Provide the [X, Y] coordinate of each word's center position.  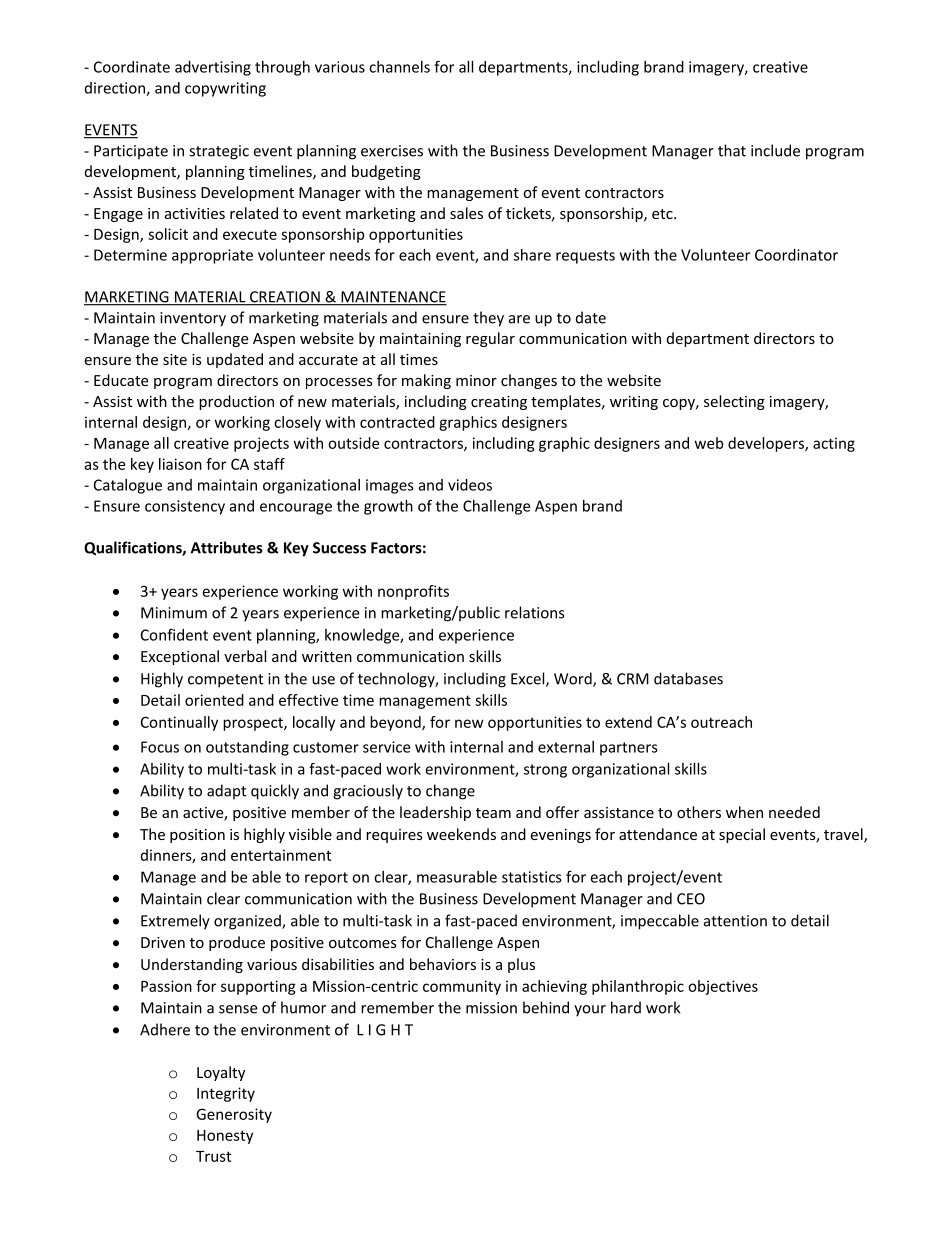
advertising [213, 68]
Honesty [225, 1137]
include [775, 150]
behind [546, 1007]
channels [399, 67]
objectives [723, 987]
